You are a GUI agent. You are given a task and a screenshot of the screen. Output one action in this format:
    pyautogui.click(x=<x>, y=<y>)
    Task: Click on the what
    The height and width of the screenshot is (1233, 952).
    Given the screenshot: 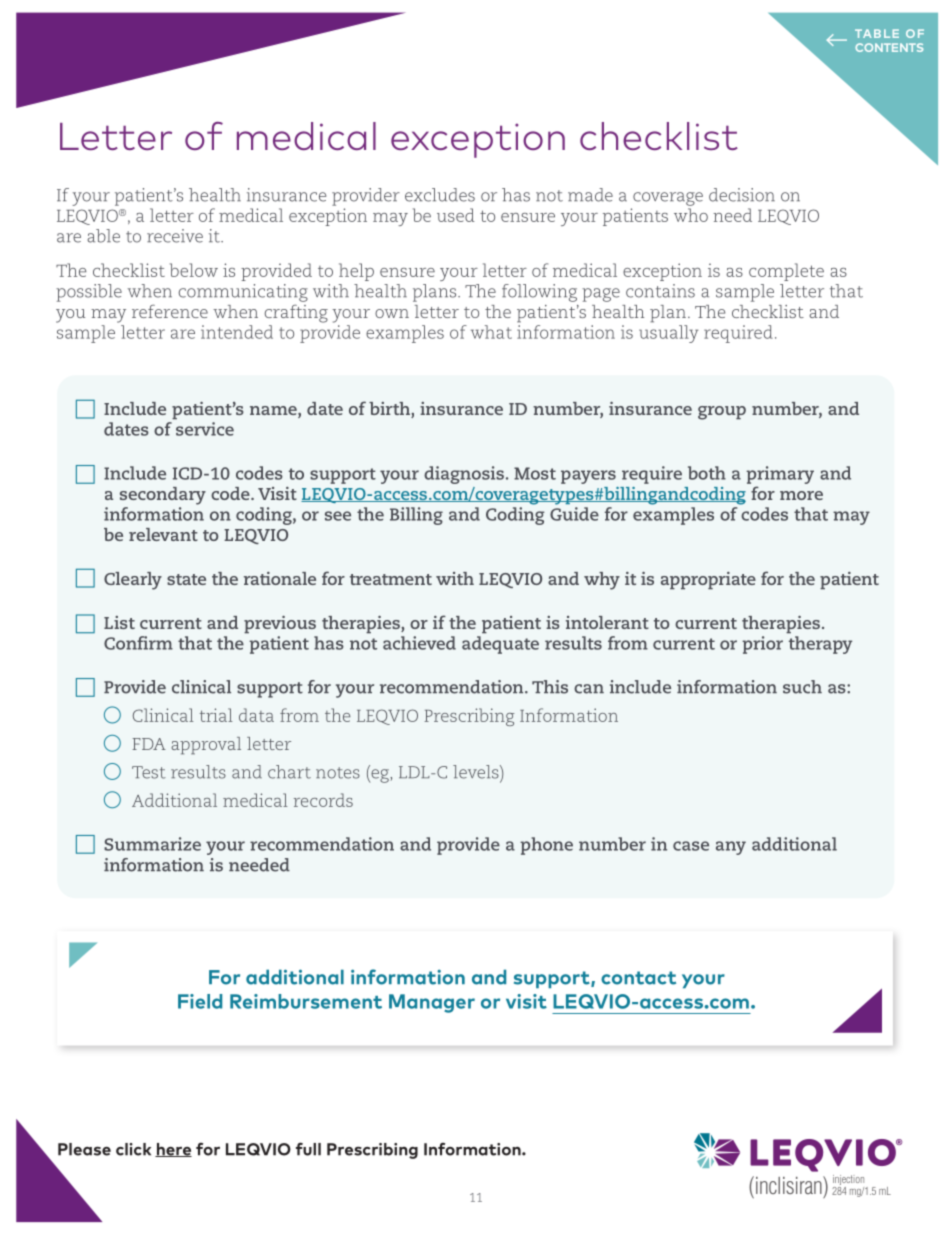 What is the action you would take?
    pyautogui.click(x=491, y=332)
